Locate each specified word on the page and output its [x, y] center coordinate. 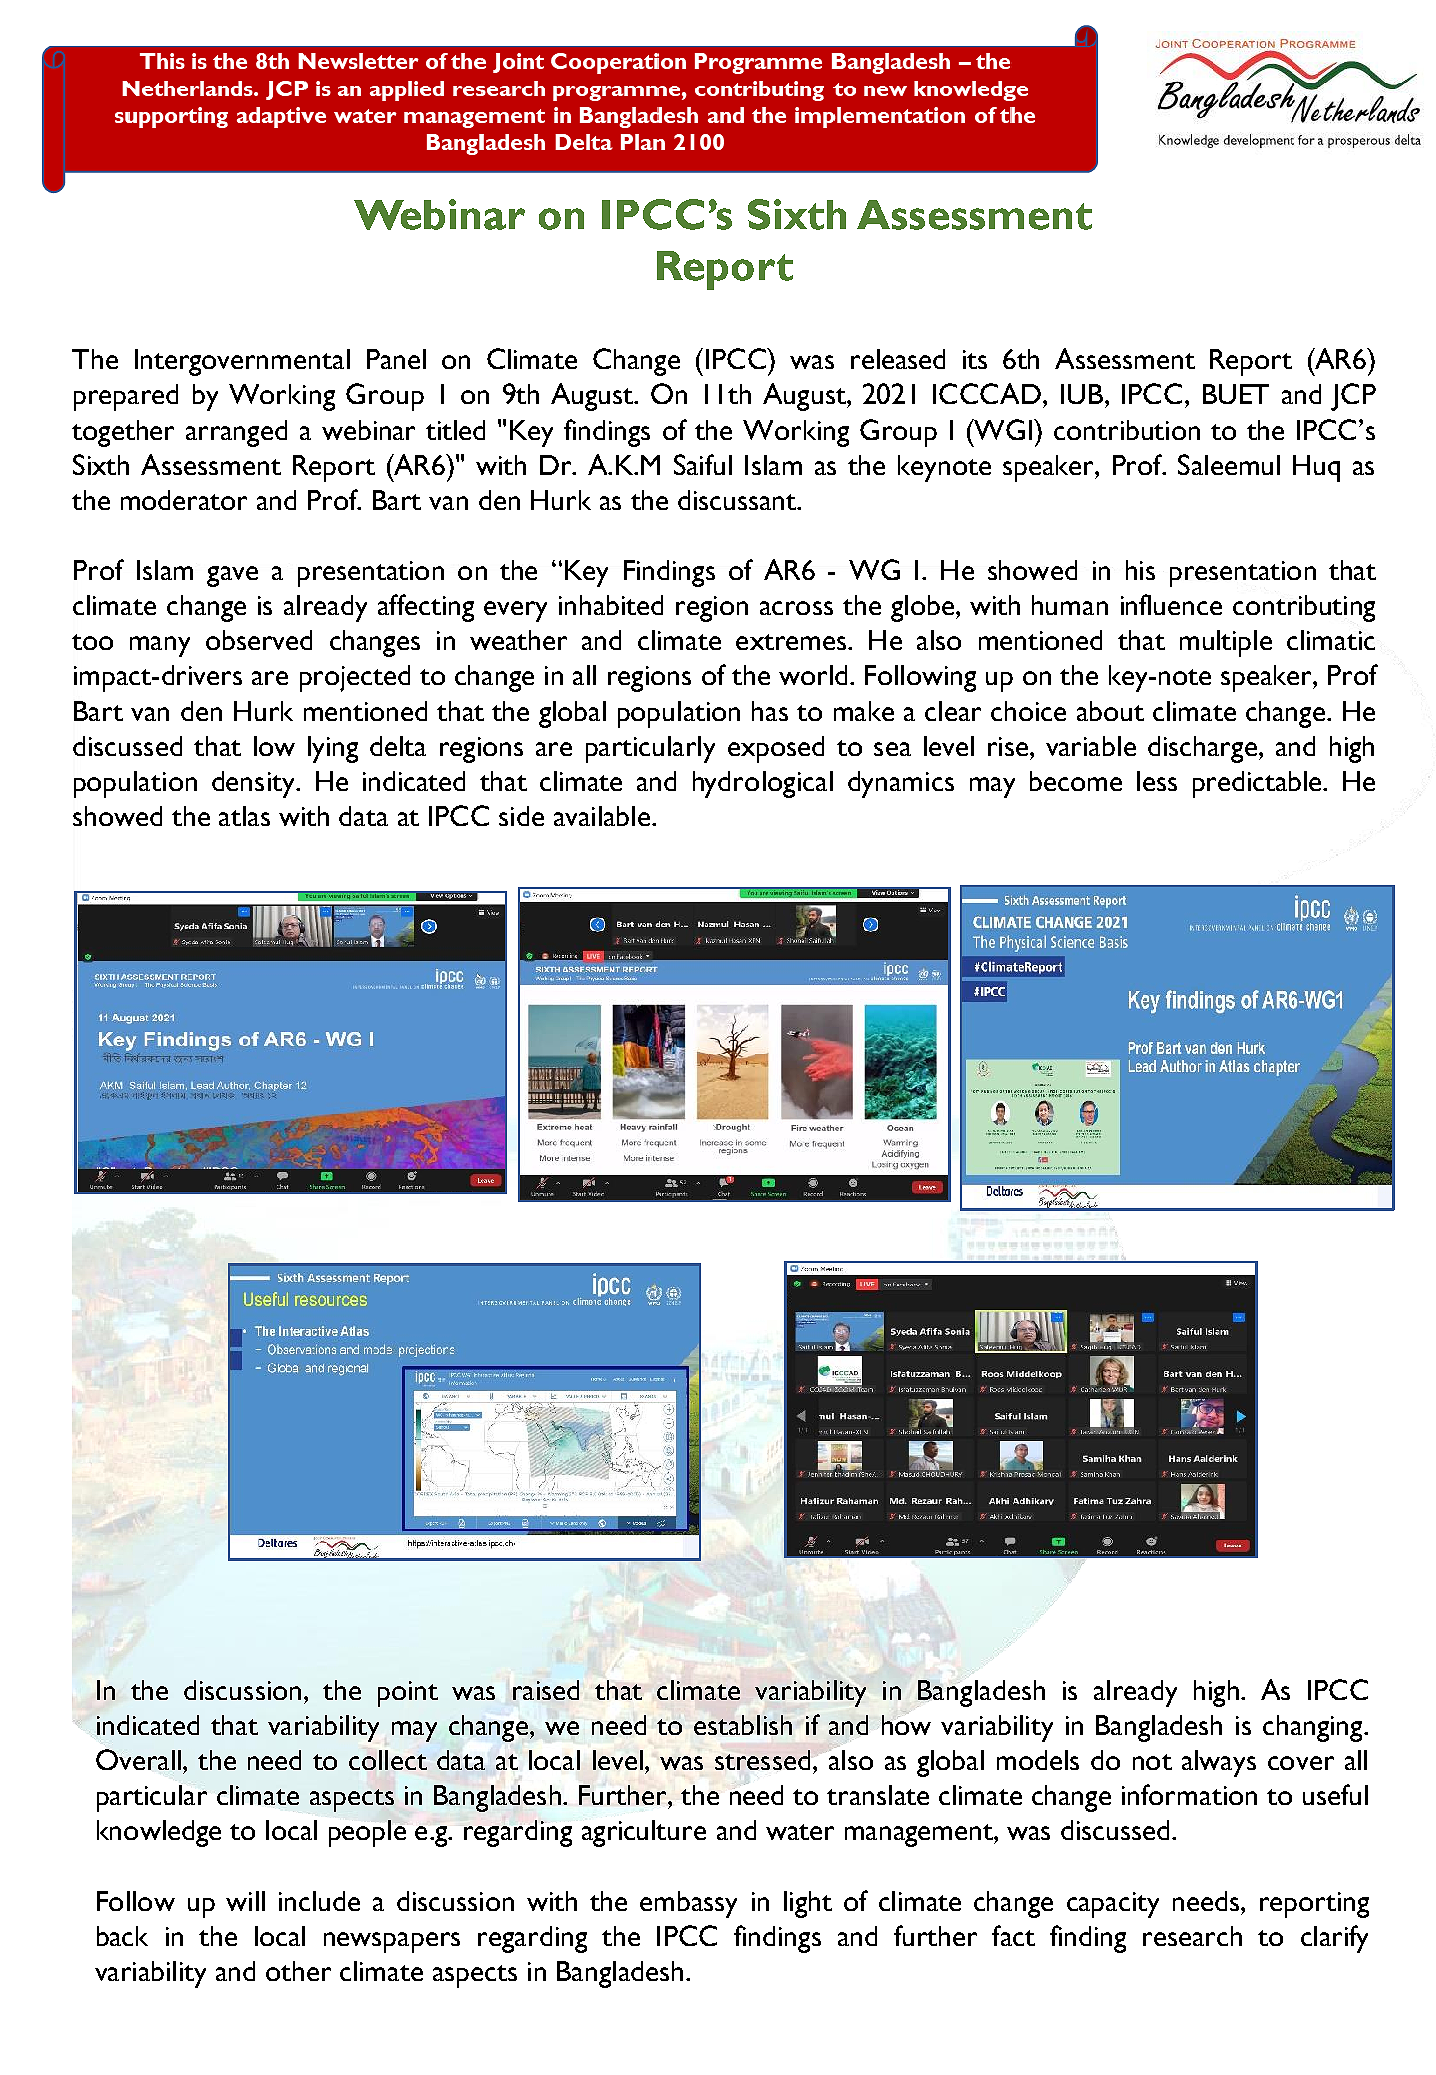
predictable [1258, 784]
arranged [236, 433]
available [602, 816]
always [1219, 1763]
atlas [244, 816]
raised [546, 1690]
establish [743, 1725]
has [770, 711]
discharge [1202, 749]
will [245, 1901]
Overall [138, 1759]
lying [333, 749]
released [898, 359]
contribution [1127, 430]
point [408, 1694]
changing [1314, 1728]
